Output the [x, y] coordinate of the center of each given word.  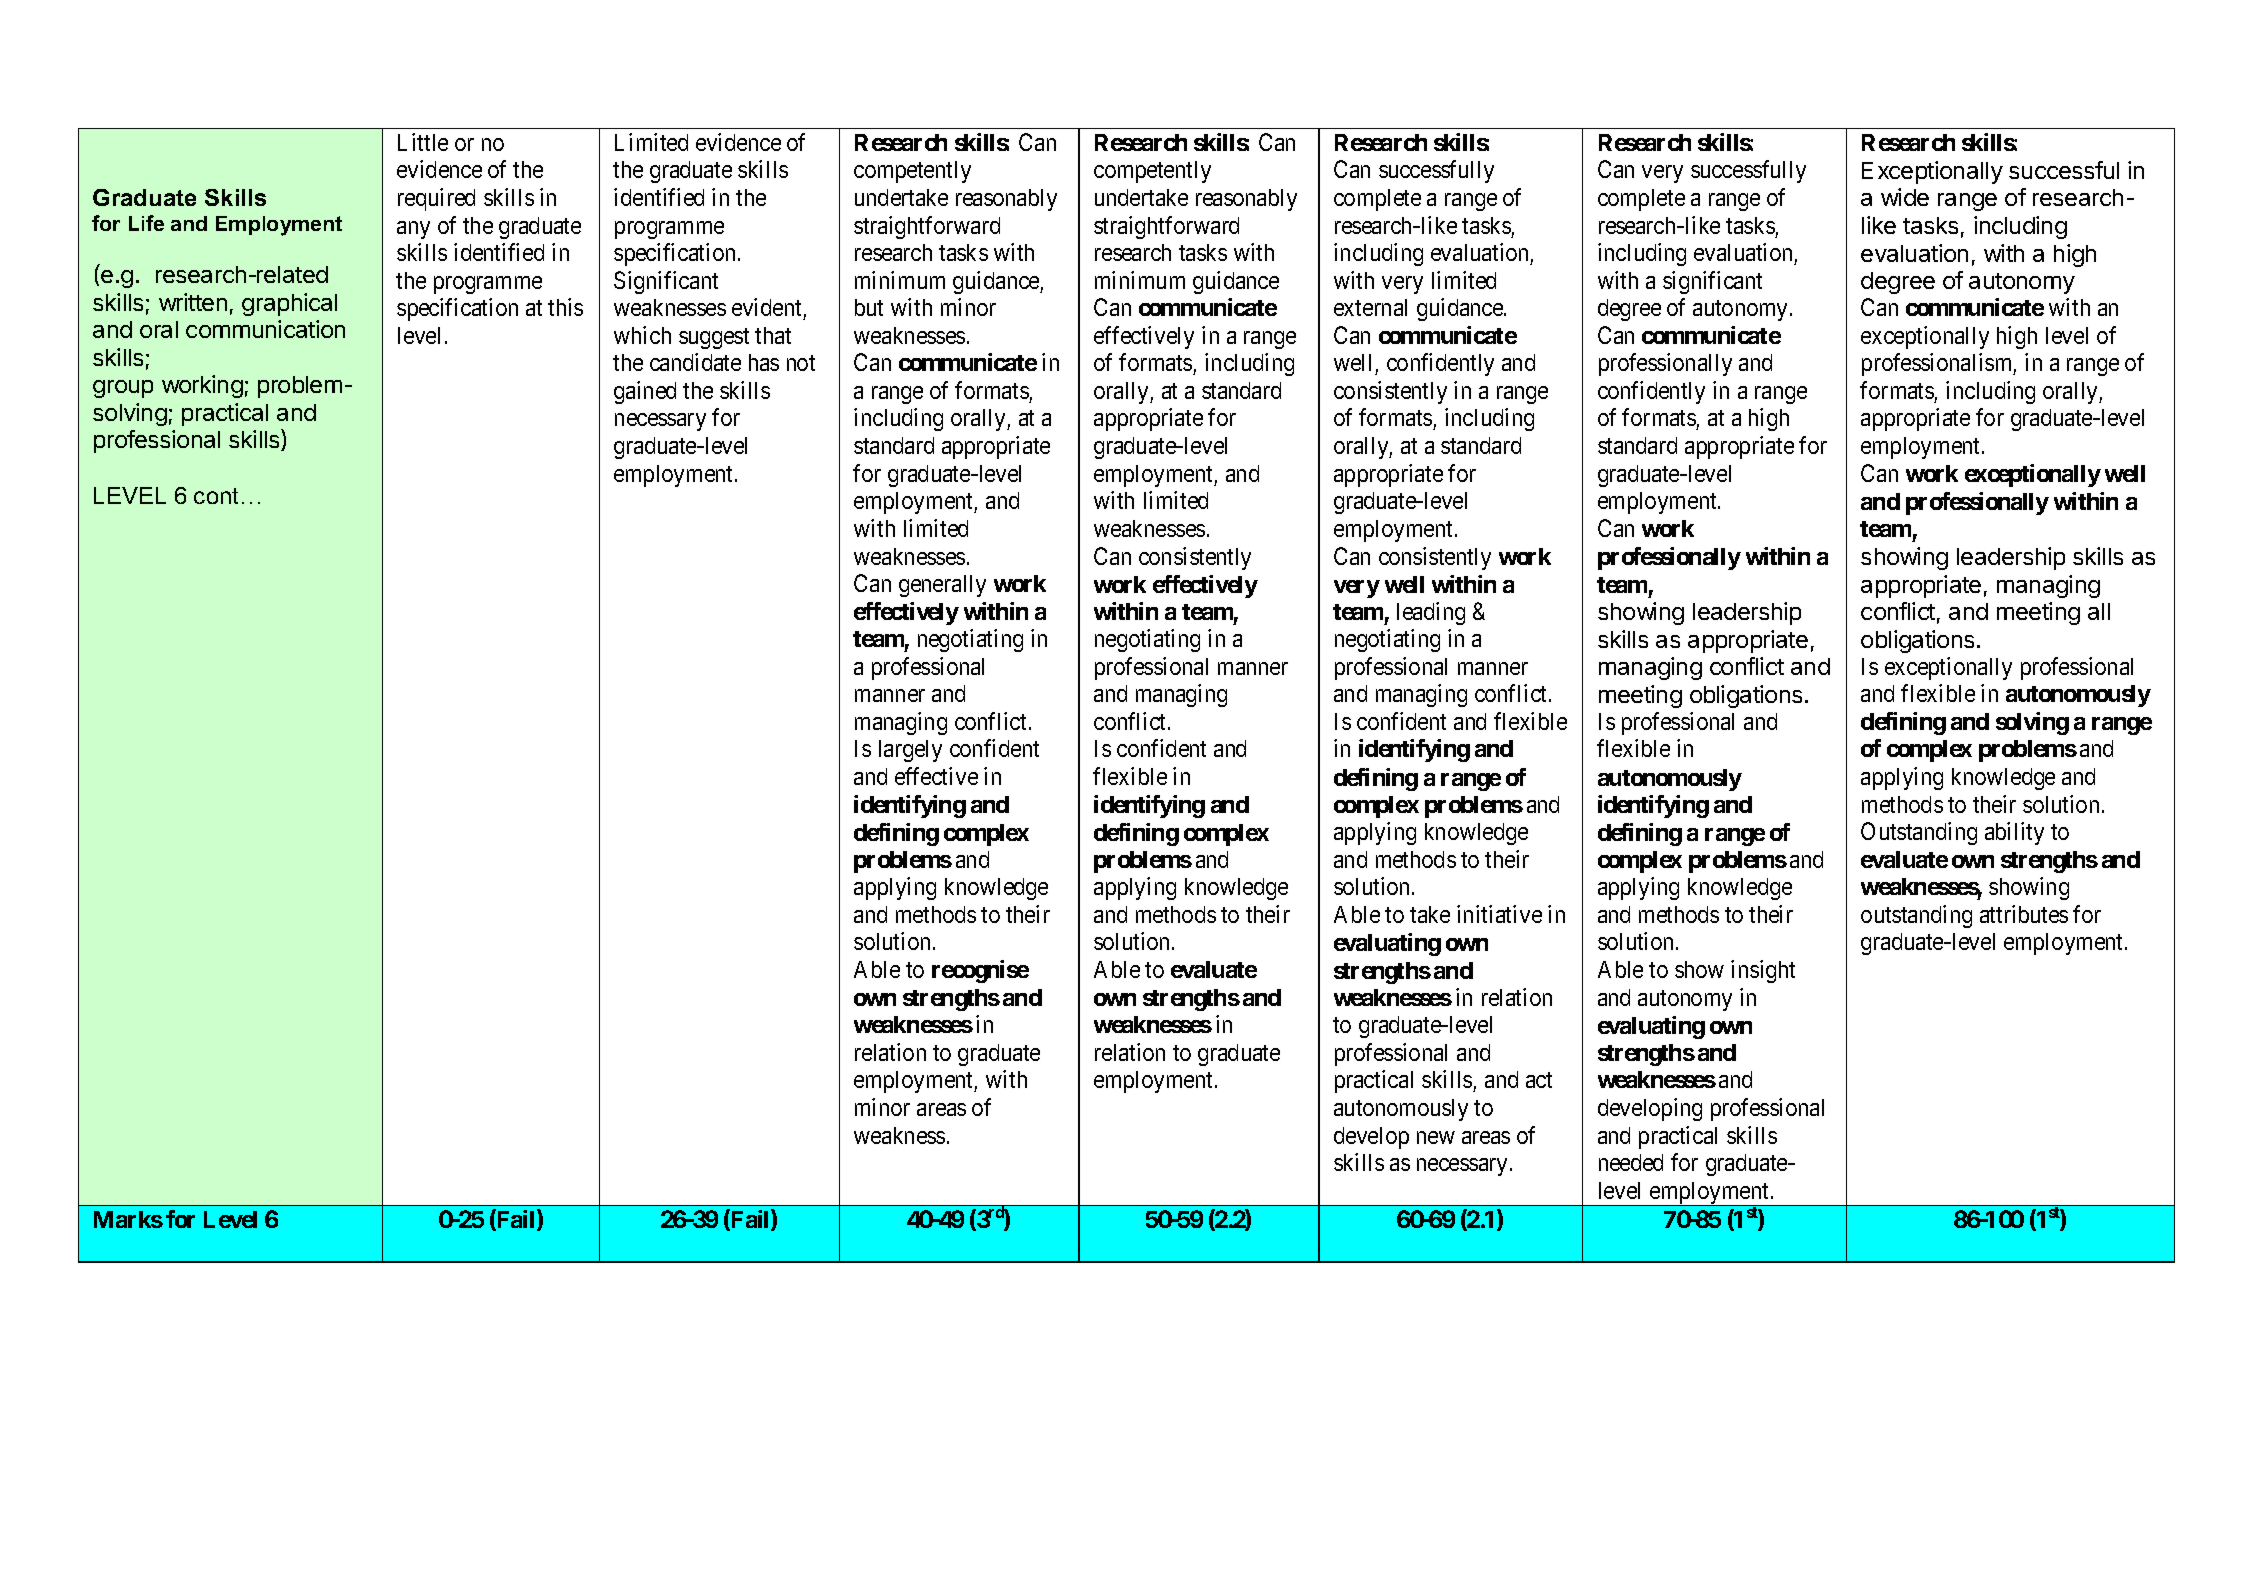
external [1370, 307]
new [1436, 1137]
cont [216, 496]
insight [1763, 971]
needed [1631, 1162]
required [436, 199]
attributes [2024, 914]
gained [645, 392]
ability [2014, 833]
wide [1905, 197]
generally [942, 586]
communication [265, 329]
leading [1431, 613]
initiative [1499, 914]
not [801, 363]
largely [910, 751]
